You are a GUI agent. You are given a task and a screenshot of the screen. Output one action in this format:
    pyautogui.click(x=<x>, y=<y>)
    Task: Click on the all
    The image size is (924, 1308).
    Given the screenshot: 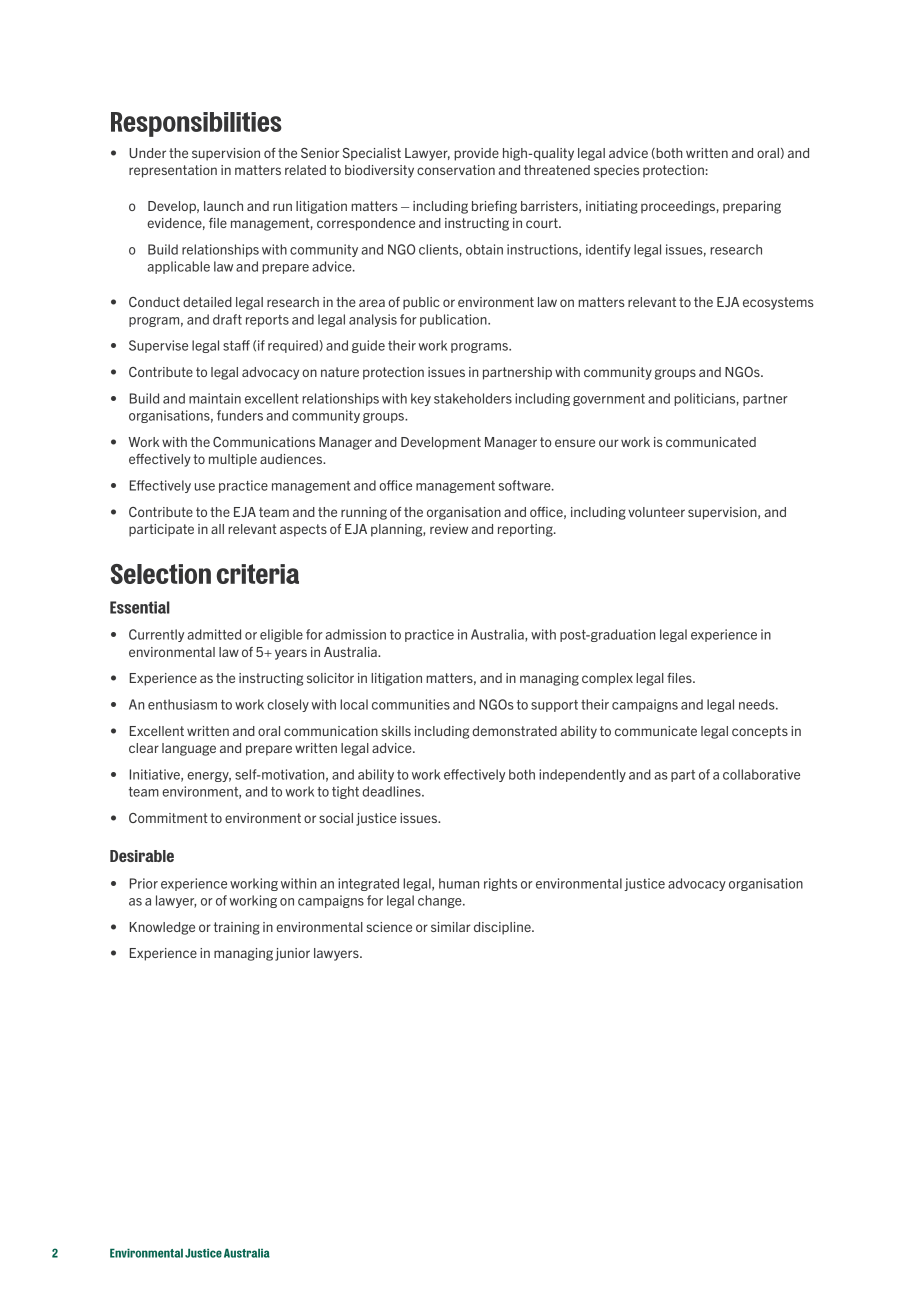 What is the action you would take?
    pyautogui.click(x=217, y=529)
